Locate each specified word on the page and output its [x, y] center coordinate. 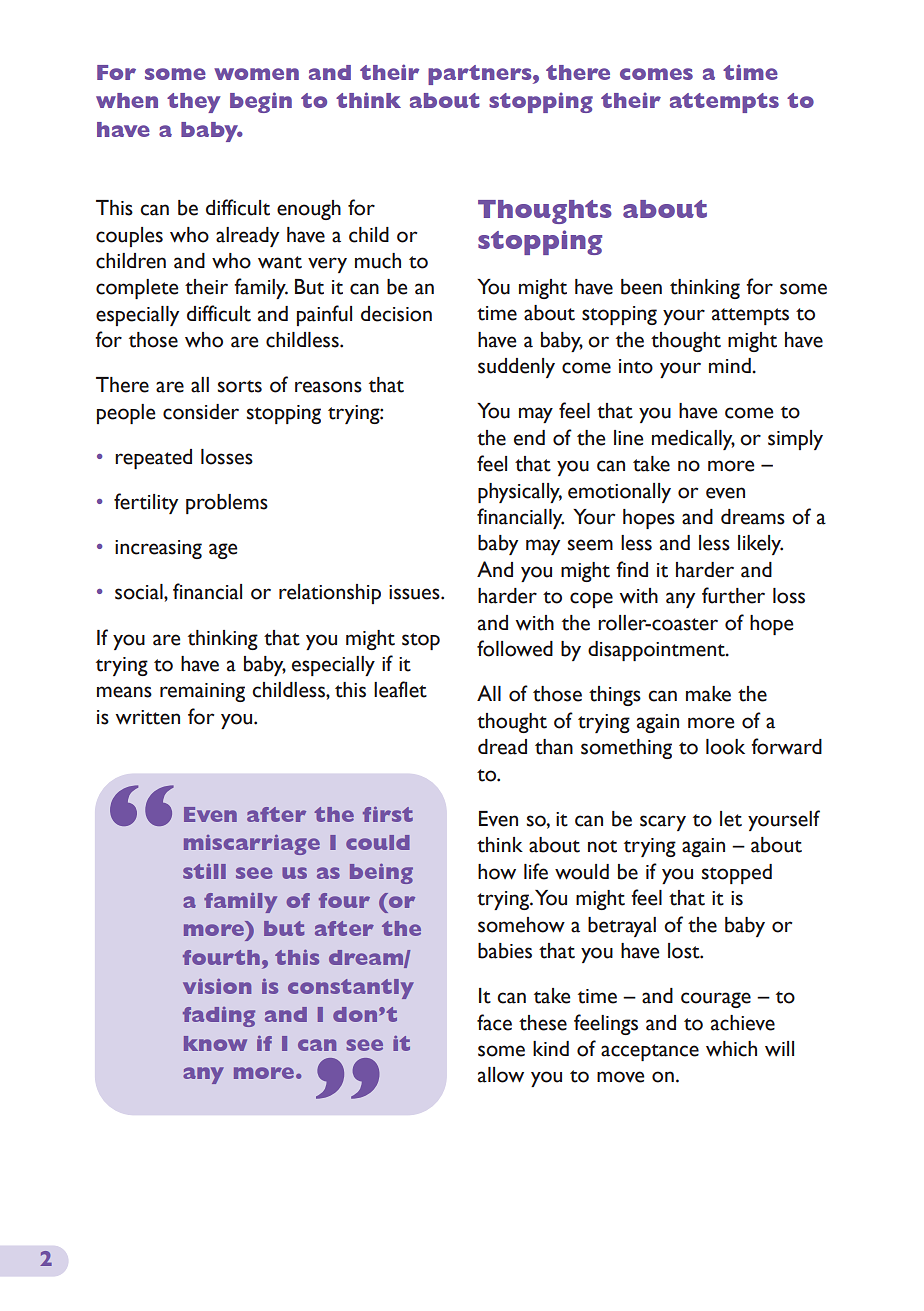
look [725, 747]
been [641, 287]
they [194, 103]
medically [693, 440]
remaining [202, 692]
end [529, 438]
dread [502, 747]
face [494, 1022]
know [215, 1043]
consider [201, 412]
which [731, 1049]
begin [261, 102]
